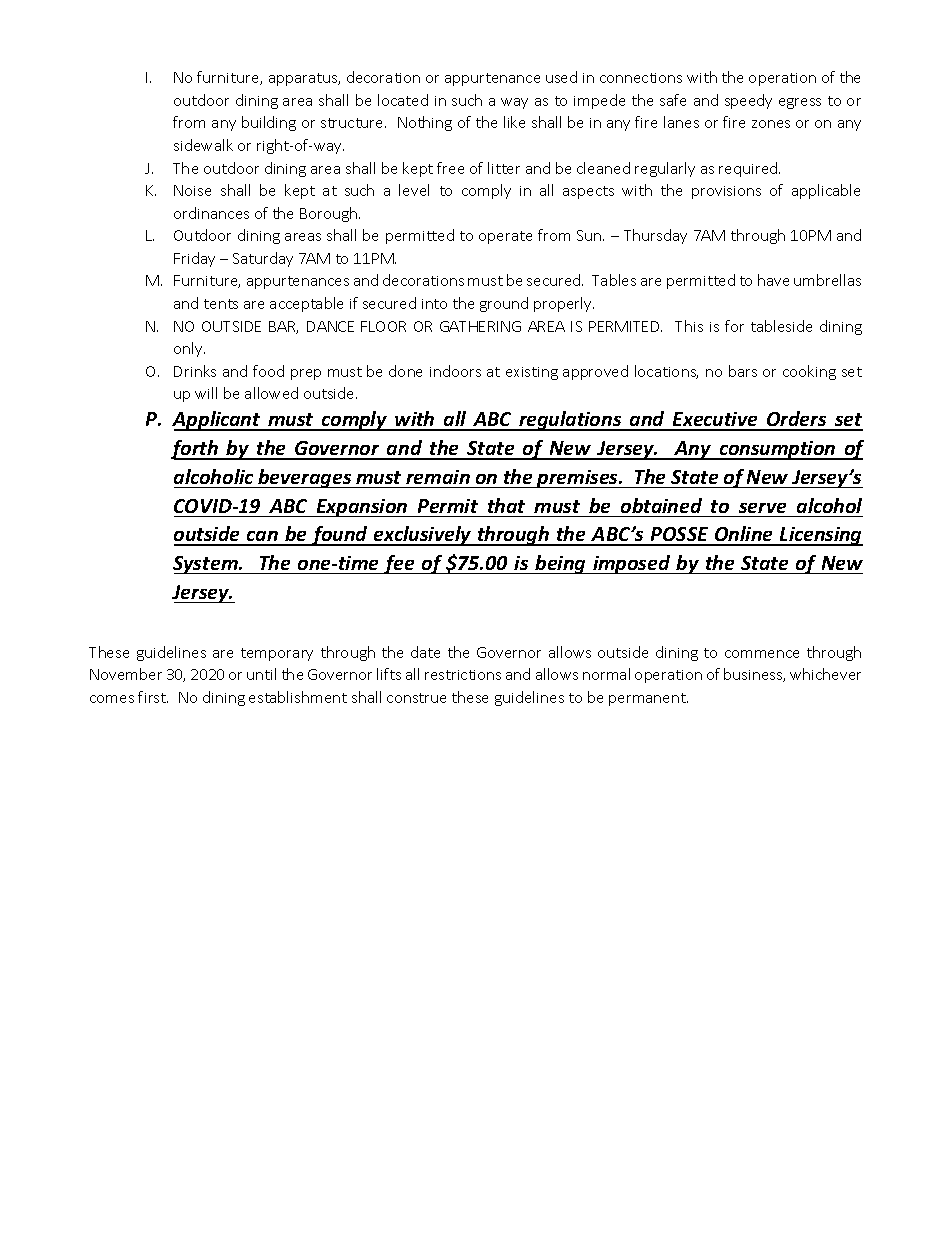 This image has height=1233, width=952. What do you see at coordinates (153, 697) in the image?
I see `first` at bounding box center [153, 697].
